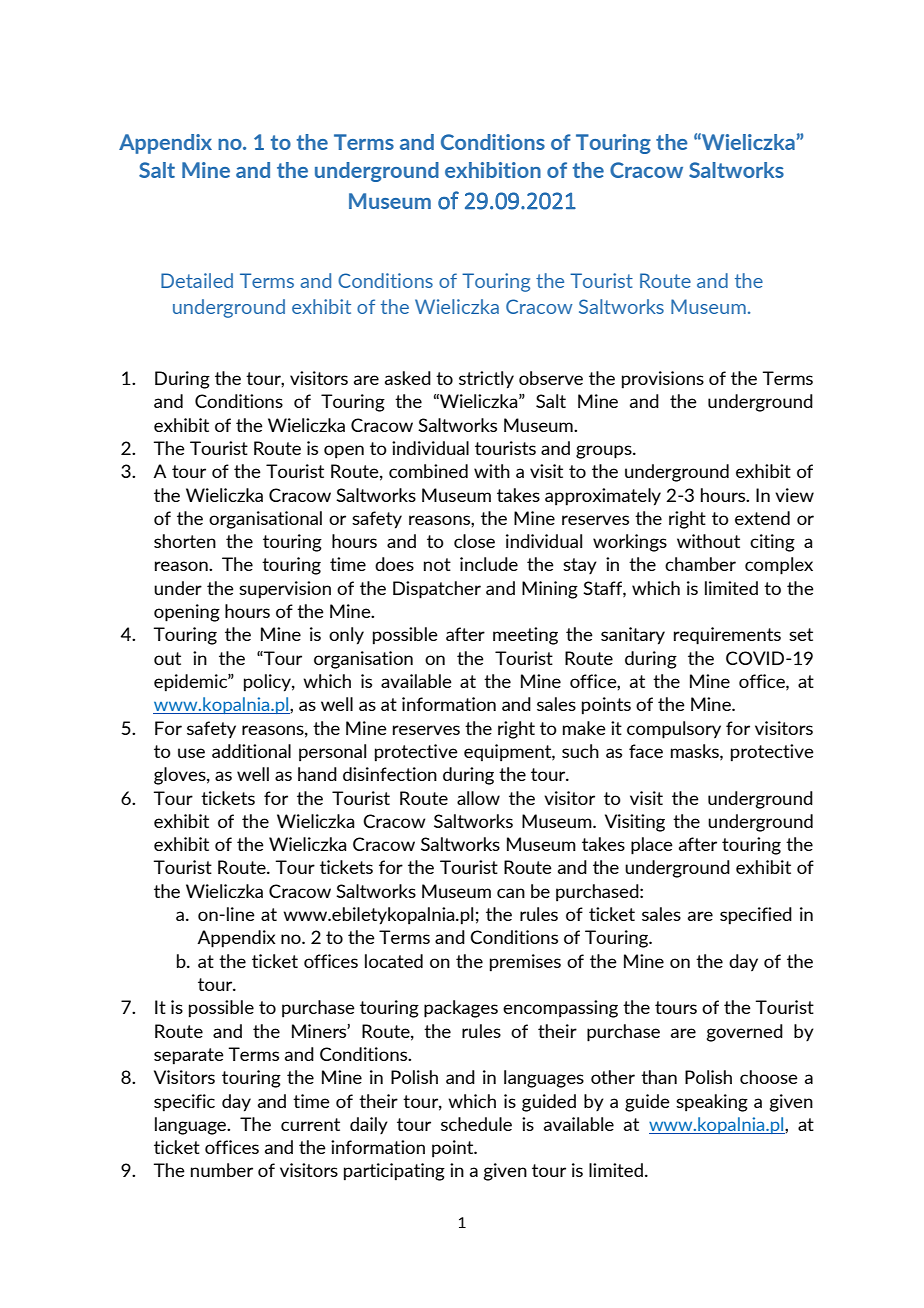 The image size is (924, 1308). Describe the element at coordinates (317, 774) in the page. I see `hand` at that location.
